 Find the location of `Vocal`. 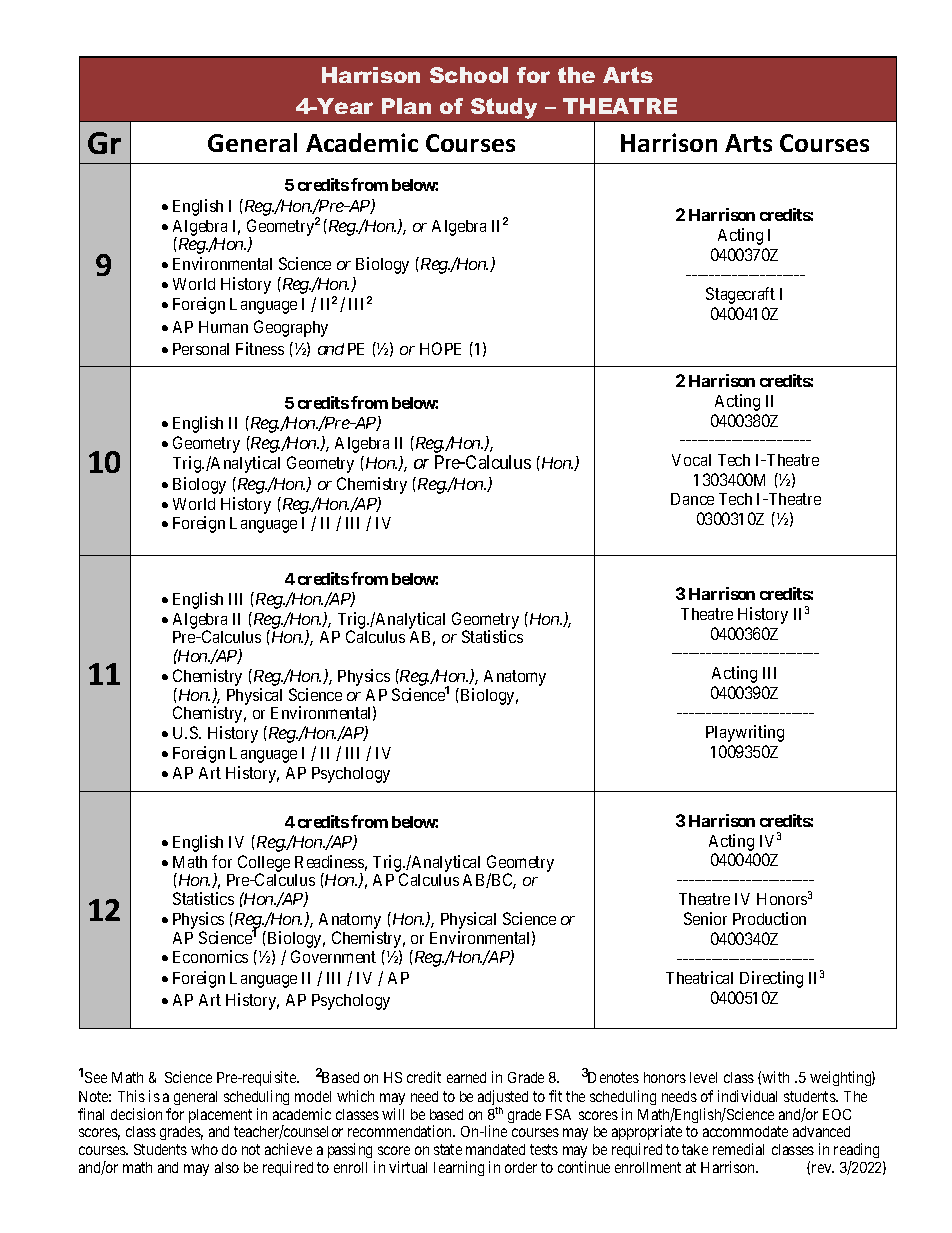

Vocal is located at coordinates (691, 460).
